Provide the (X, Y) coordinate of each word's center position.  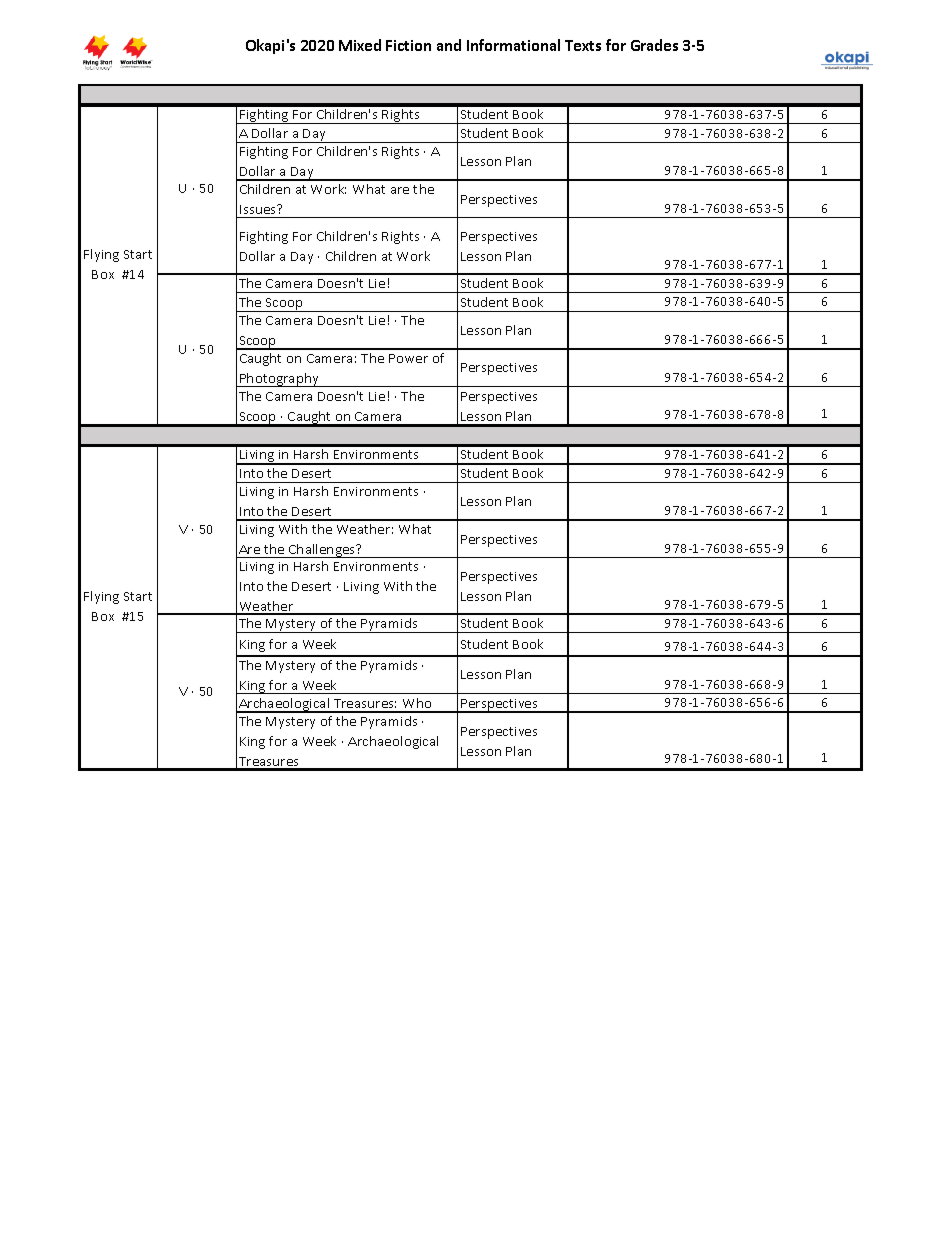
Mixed (360, 45)
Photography (279, 380)
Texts (583, 45)
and (449, 45)
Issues (259, 209)
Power (408, 358)
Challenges (322, 551)
